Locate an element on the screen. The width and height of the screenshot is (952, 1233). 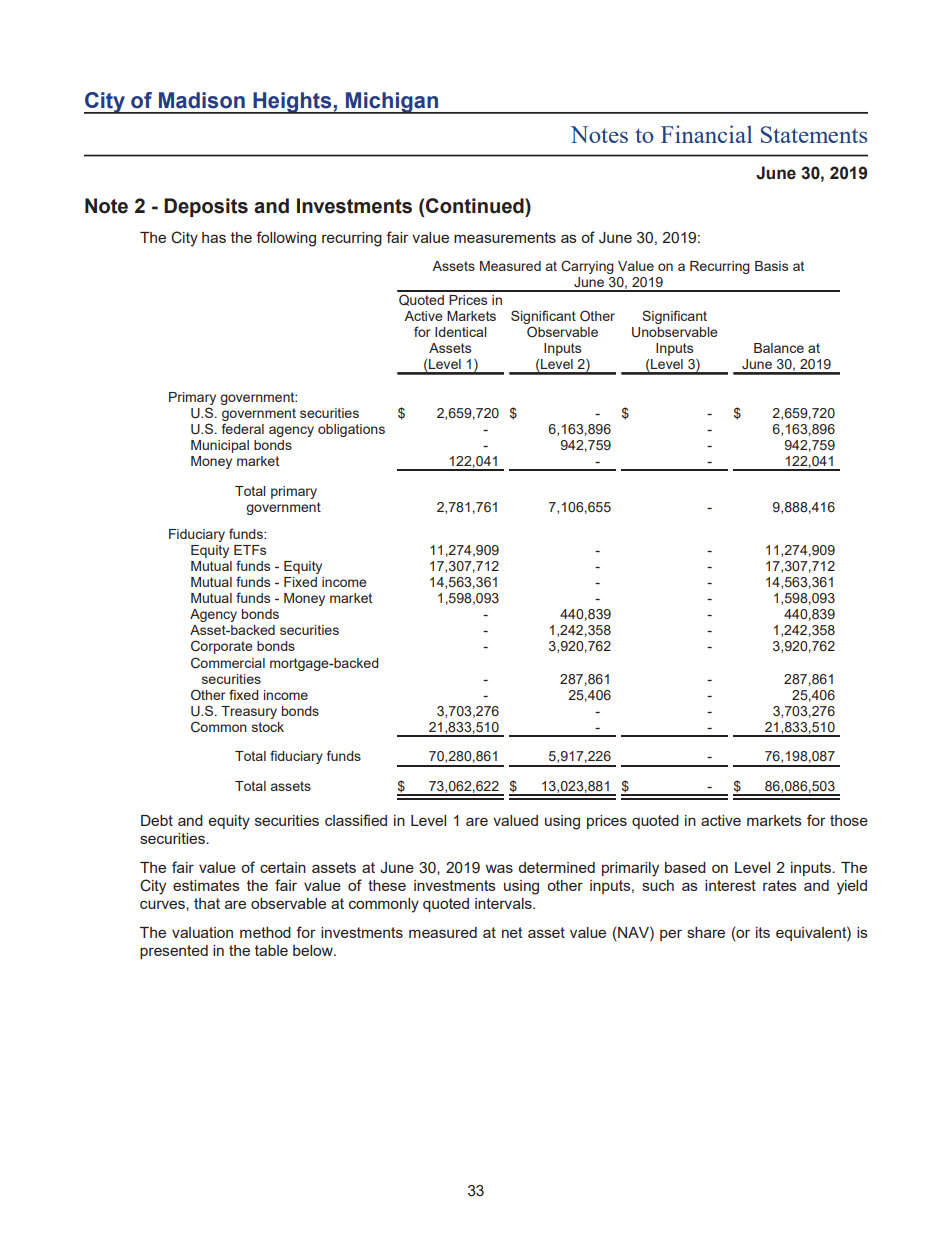
those is located at coordinates (849, 820).
